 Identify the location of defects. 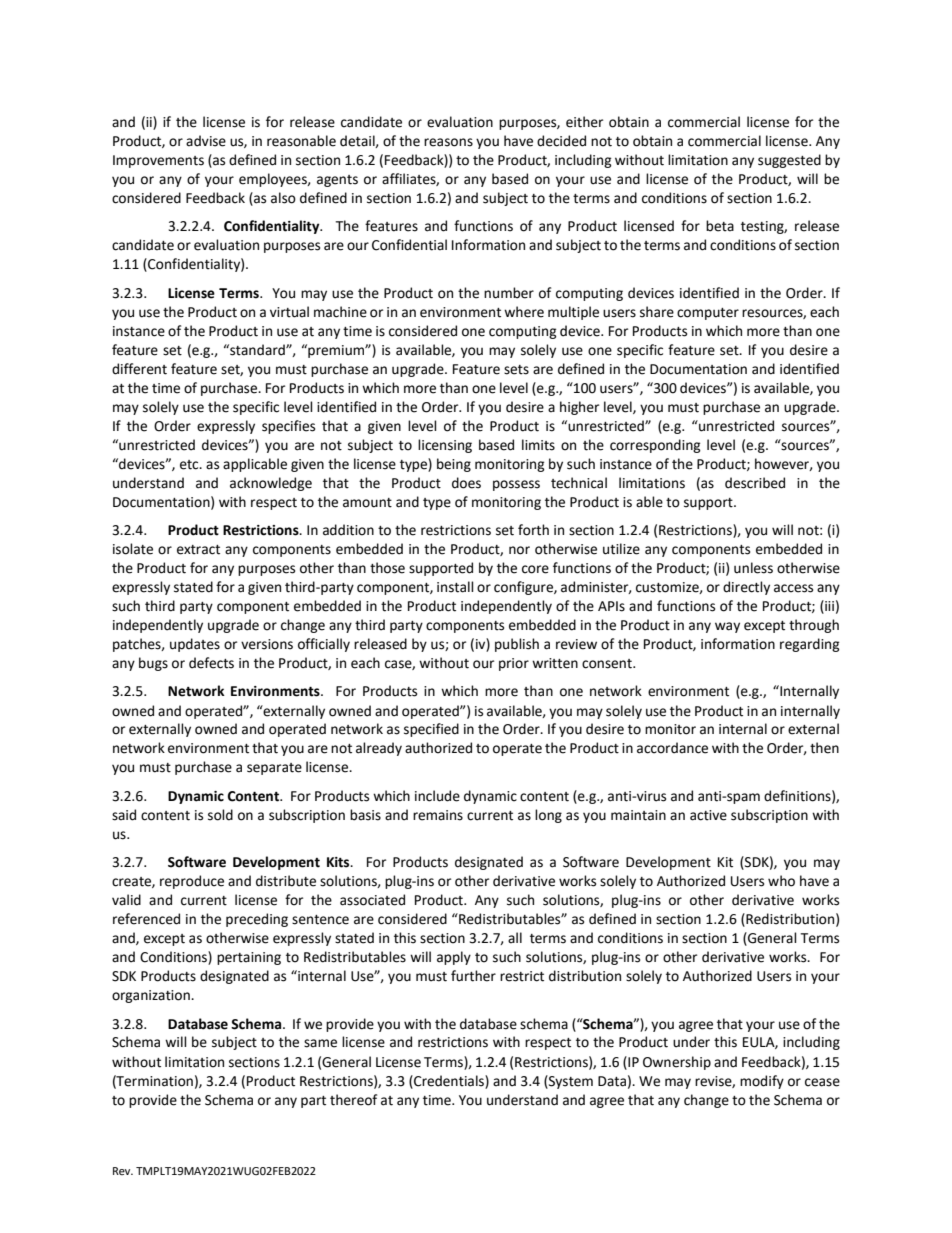
(211, 663).
